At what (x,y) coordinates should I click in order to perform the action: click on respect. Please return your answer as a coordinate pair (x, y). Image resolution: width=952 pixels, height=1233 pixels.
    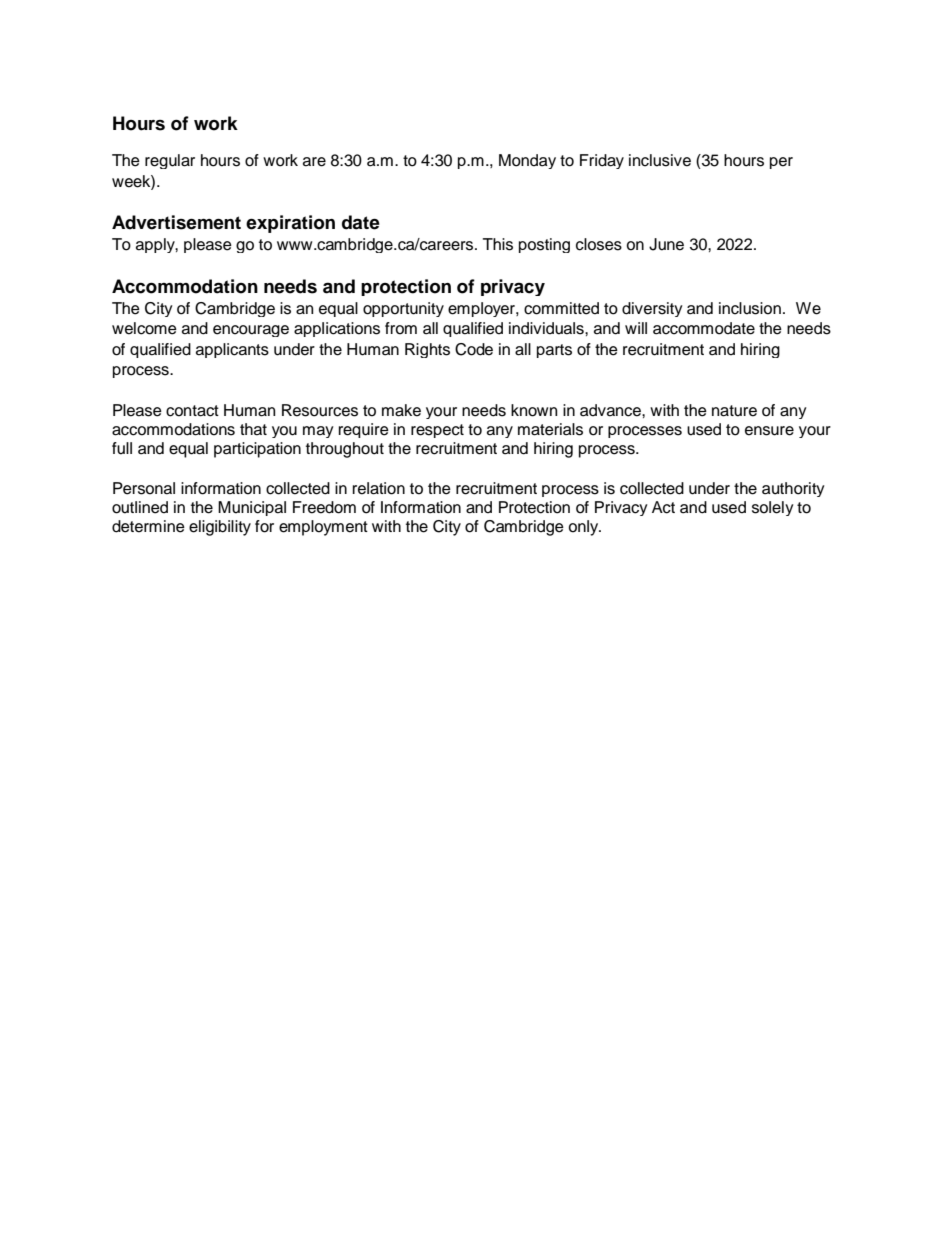
    Looking at the image, I should click on (437, 431).
